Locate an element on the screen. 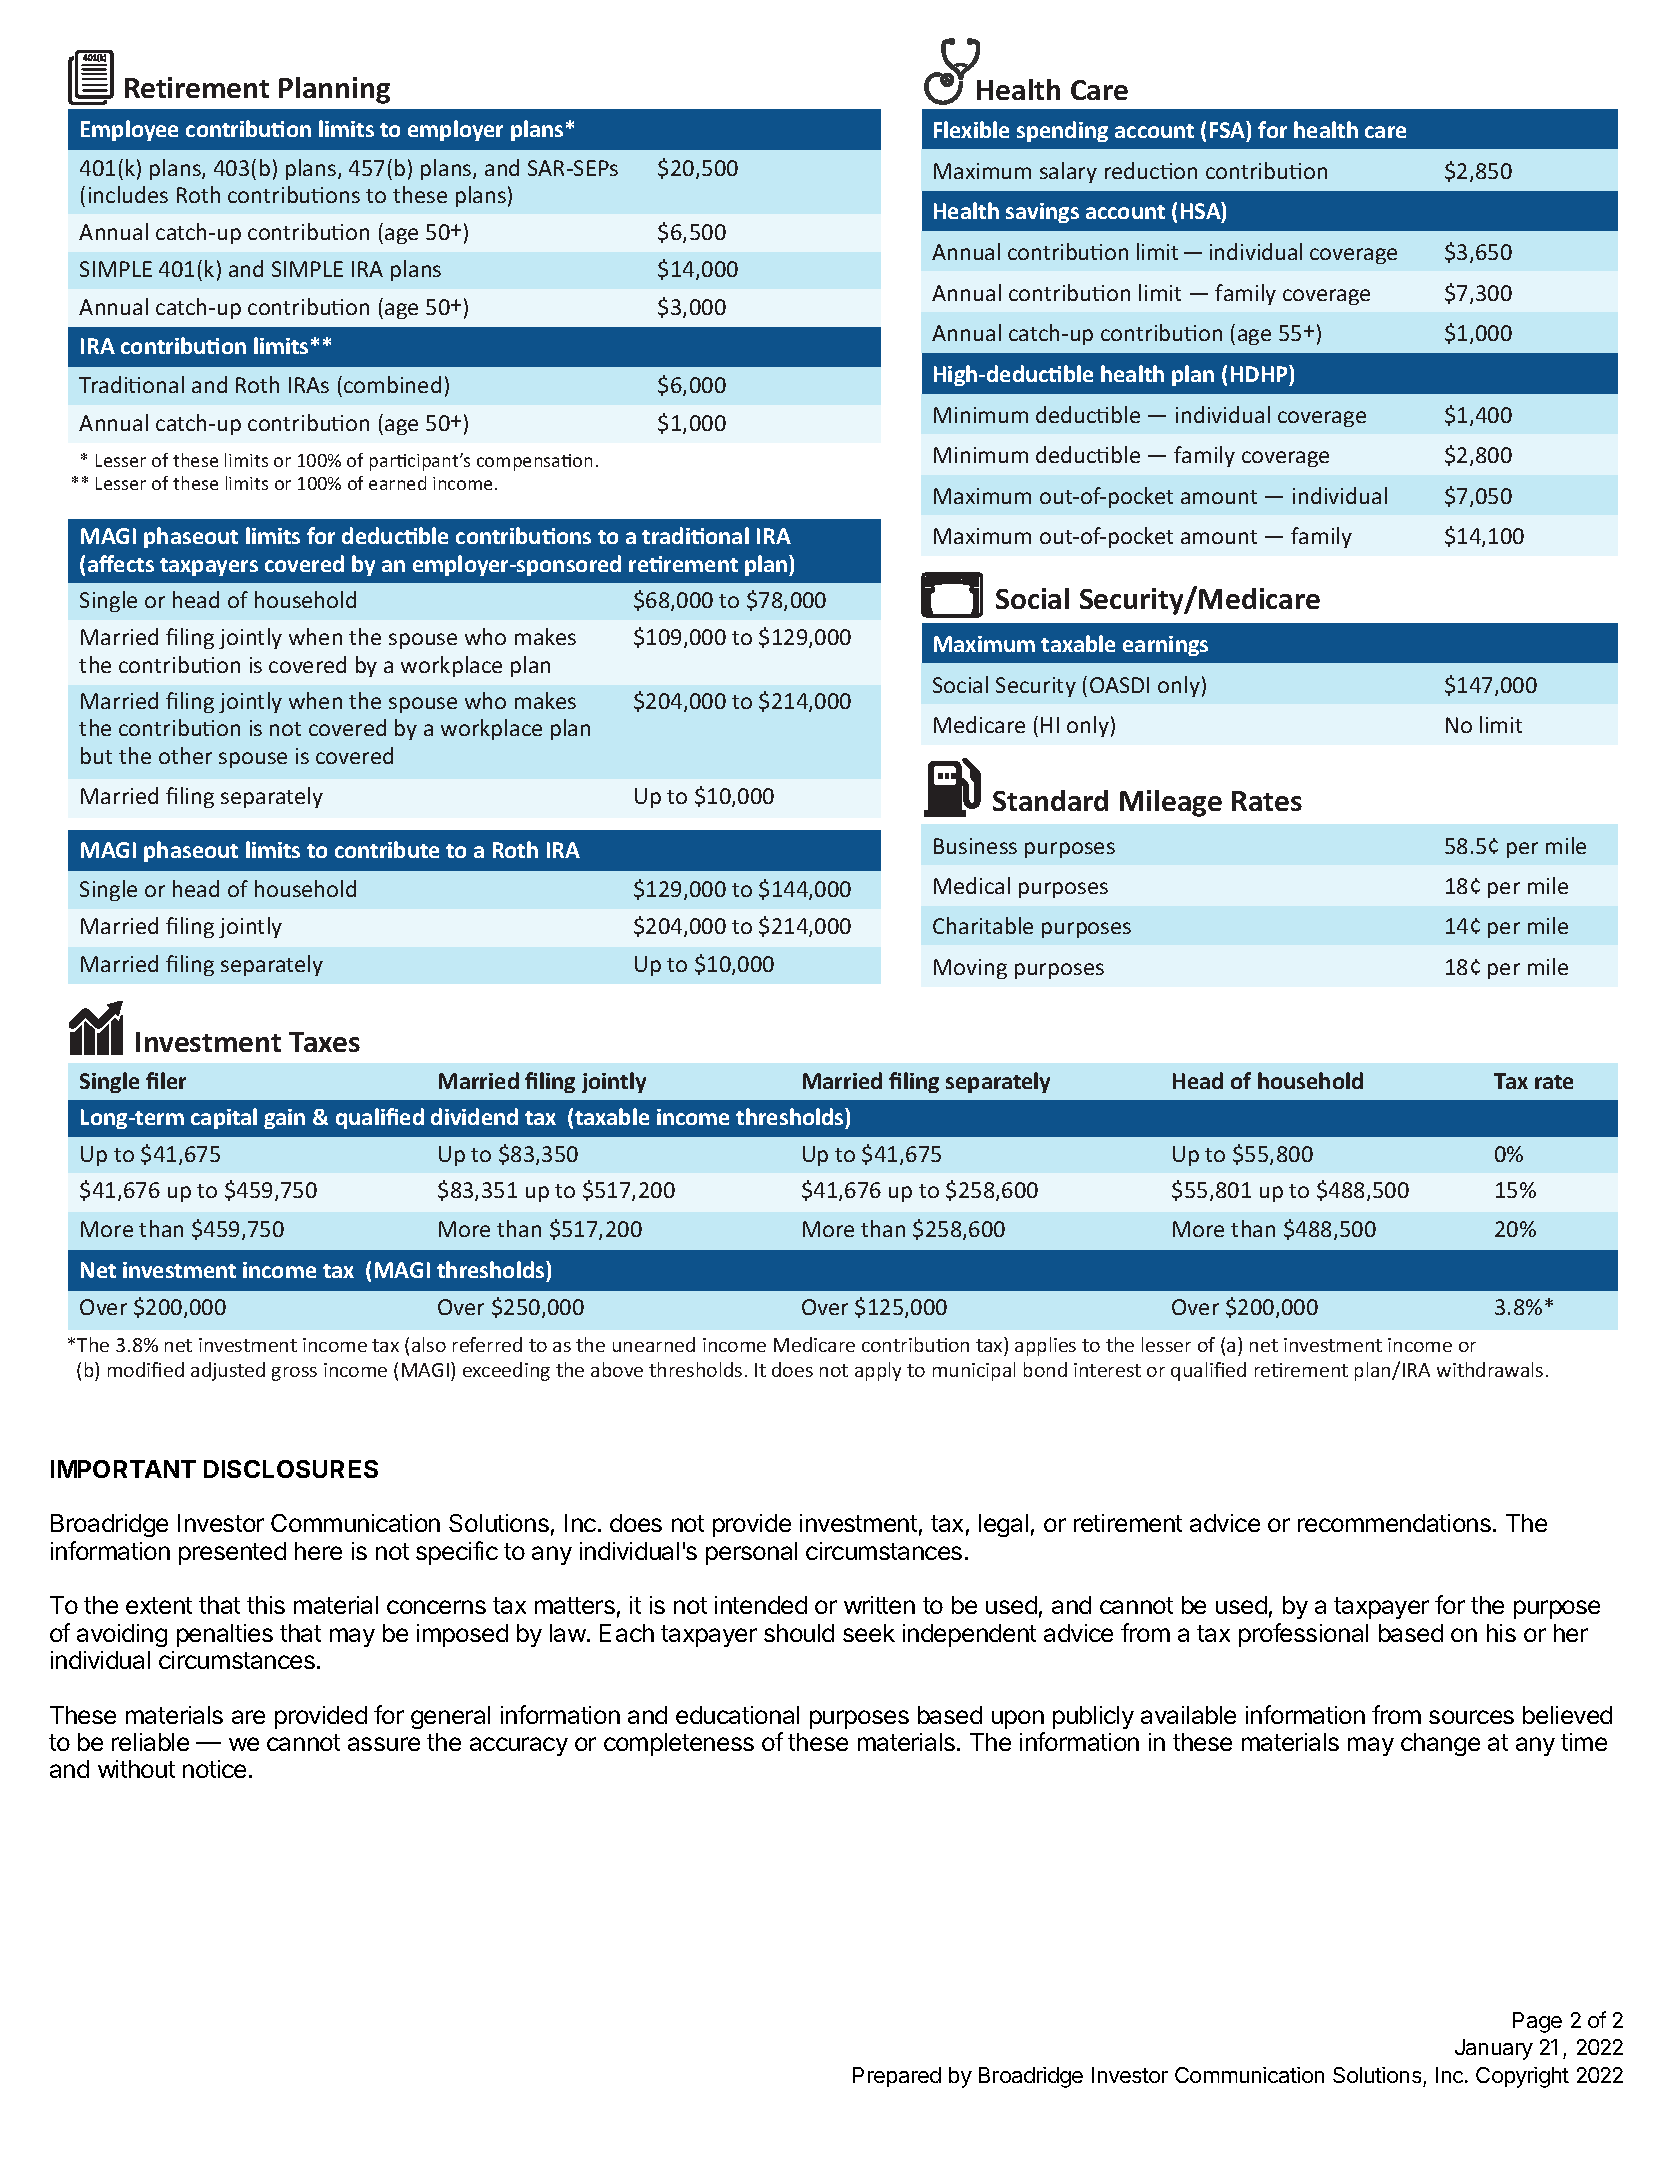 This screenshot has width=1673, height=2166. apply is located at coordinates (878, 1371).
